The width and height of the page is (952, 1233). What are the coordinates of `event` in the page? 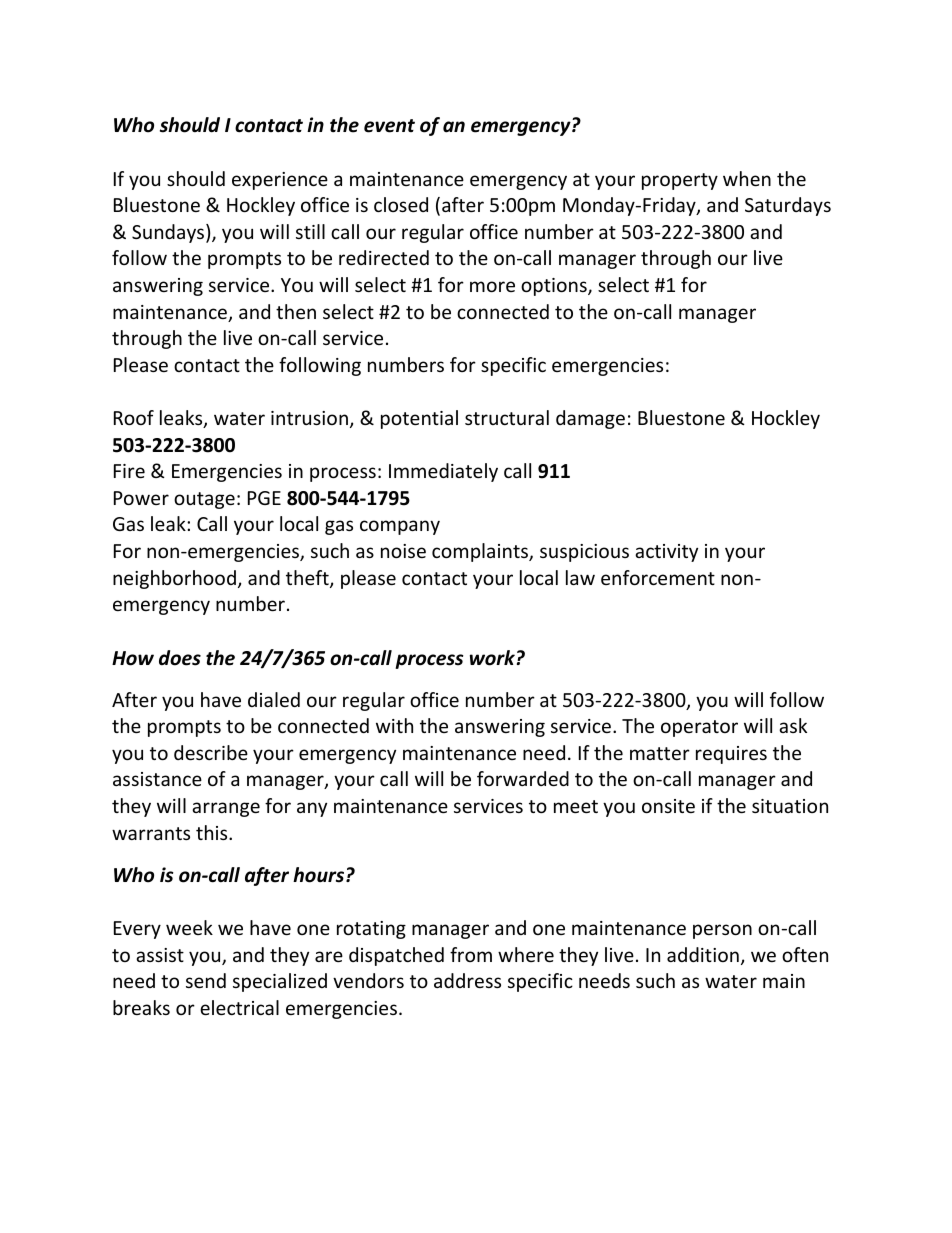 It's located at (389, 126).
